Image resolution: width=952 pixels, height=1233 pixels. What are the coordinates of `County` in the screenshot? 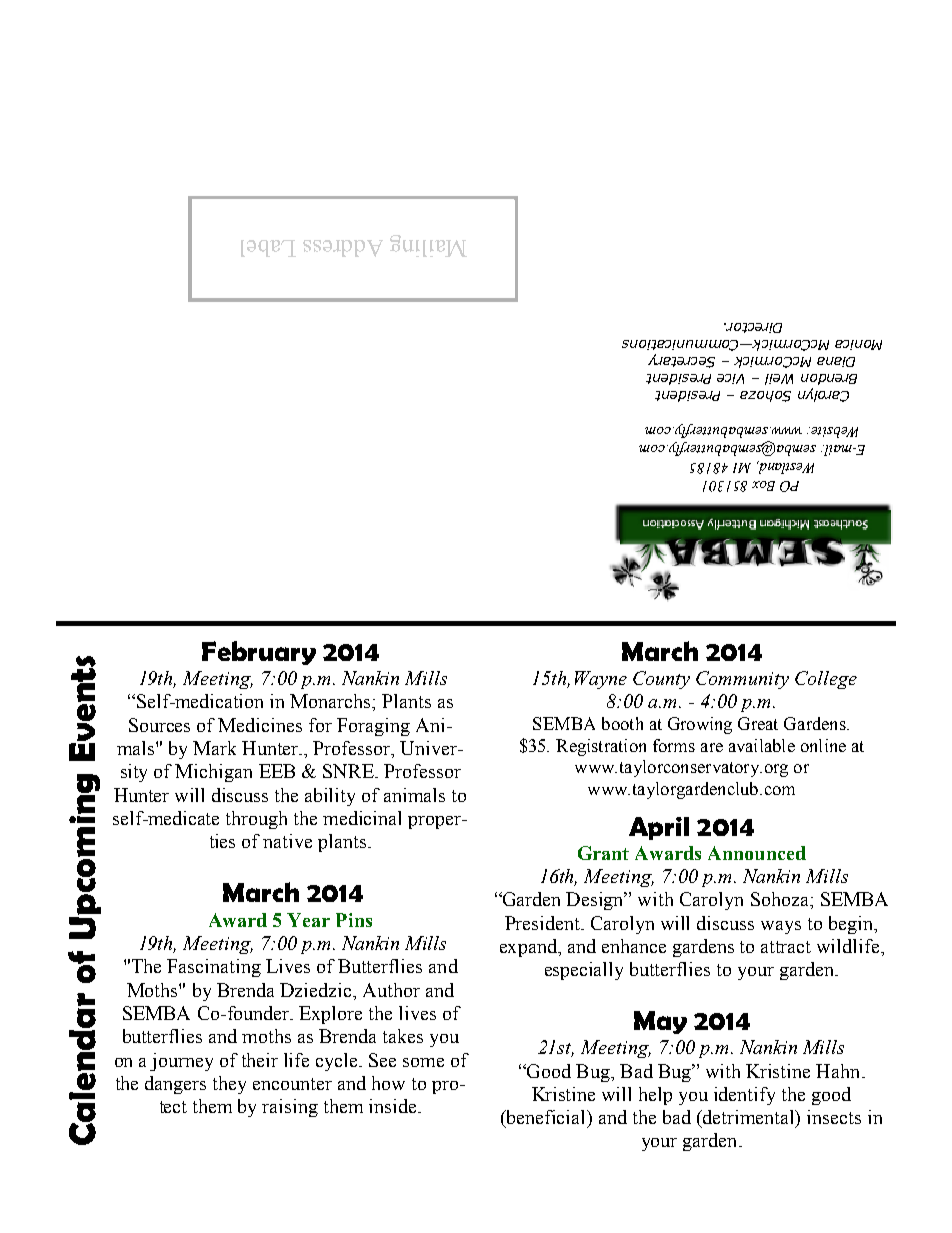 It's located at (661, 680).
